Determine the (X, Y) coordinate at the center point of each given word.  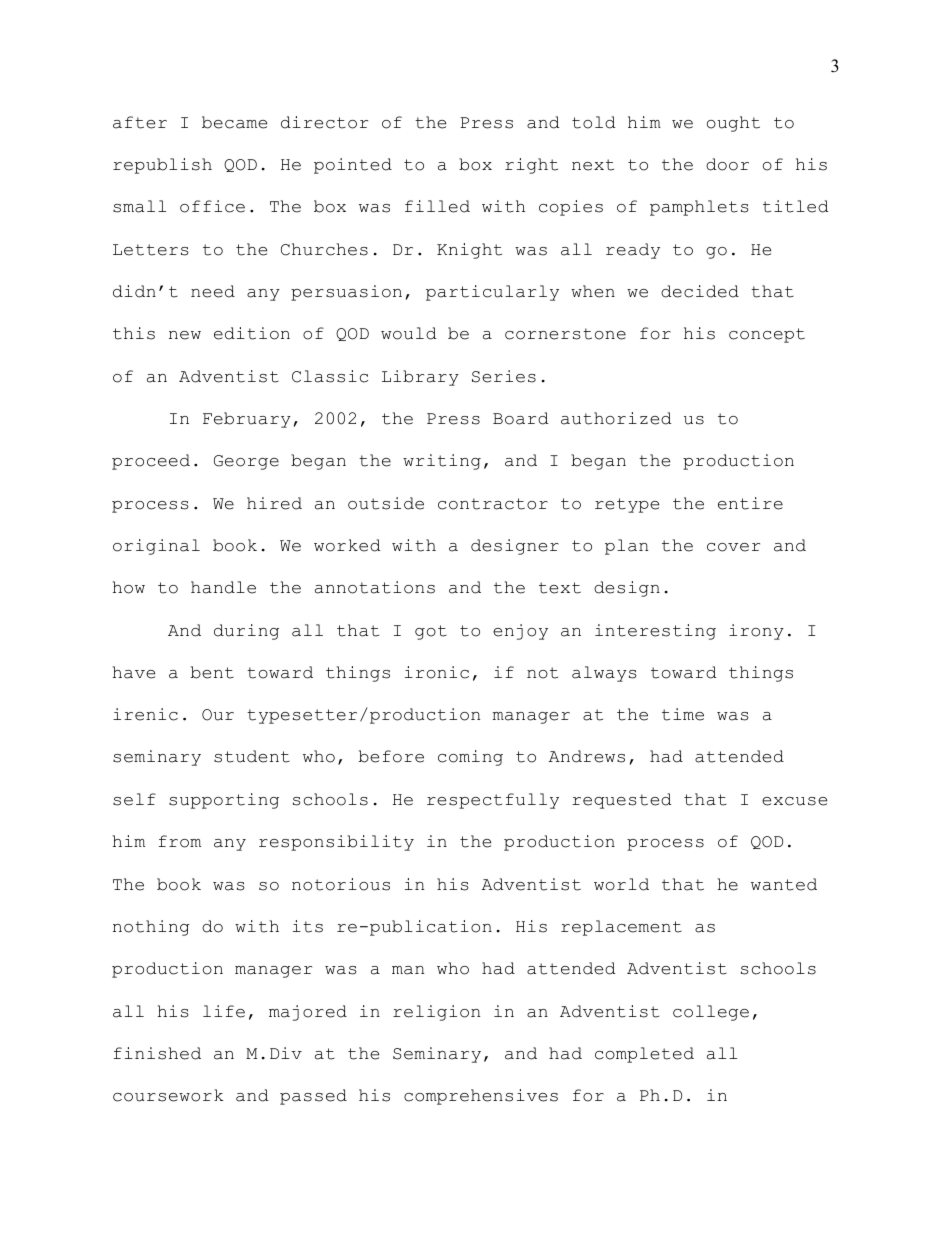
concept (767, 335)
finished (157, 1053)
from (180, 841)
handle (223, 587)
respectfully (493, 801)
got (431, 632)
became (234, 122)
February (247, 420)
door (727, 164)
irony (756, 632)
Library (420, 378)
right (531, 166)
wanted (784, 884)
